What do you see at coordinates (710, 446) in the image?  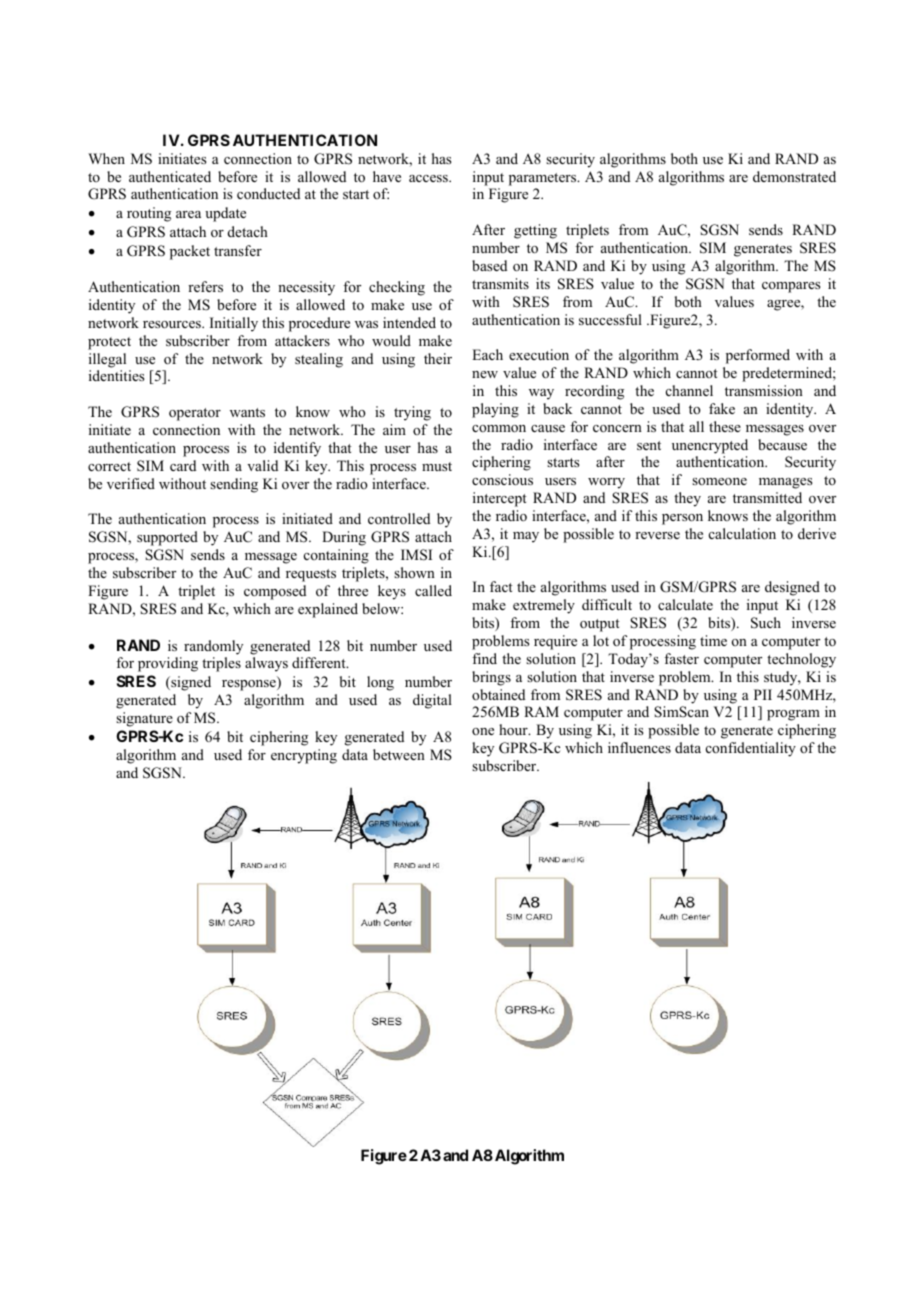 I see `unencrypted` at bounding box center [710, 446].
